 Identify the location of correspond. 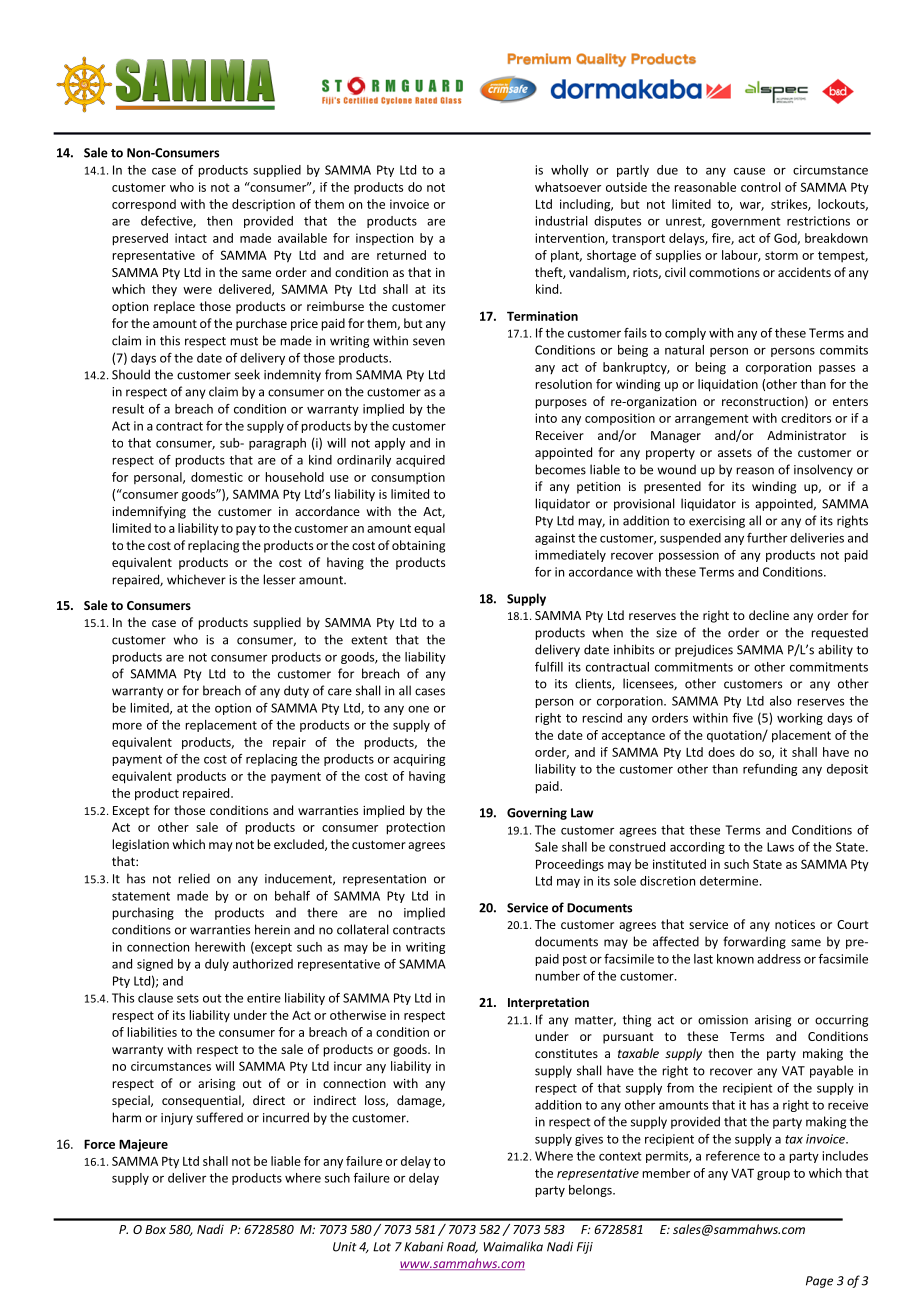
(144, 205).
